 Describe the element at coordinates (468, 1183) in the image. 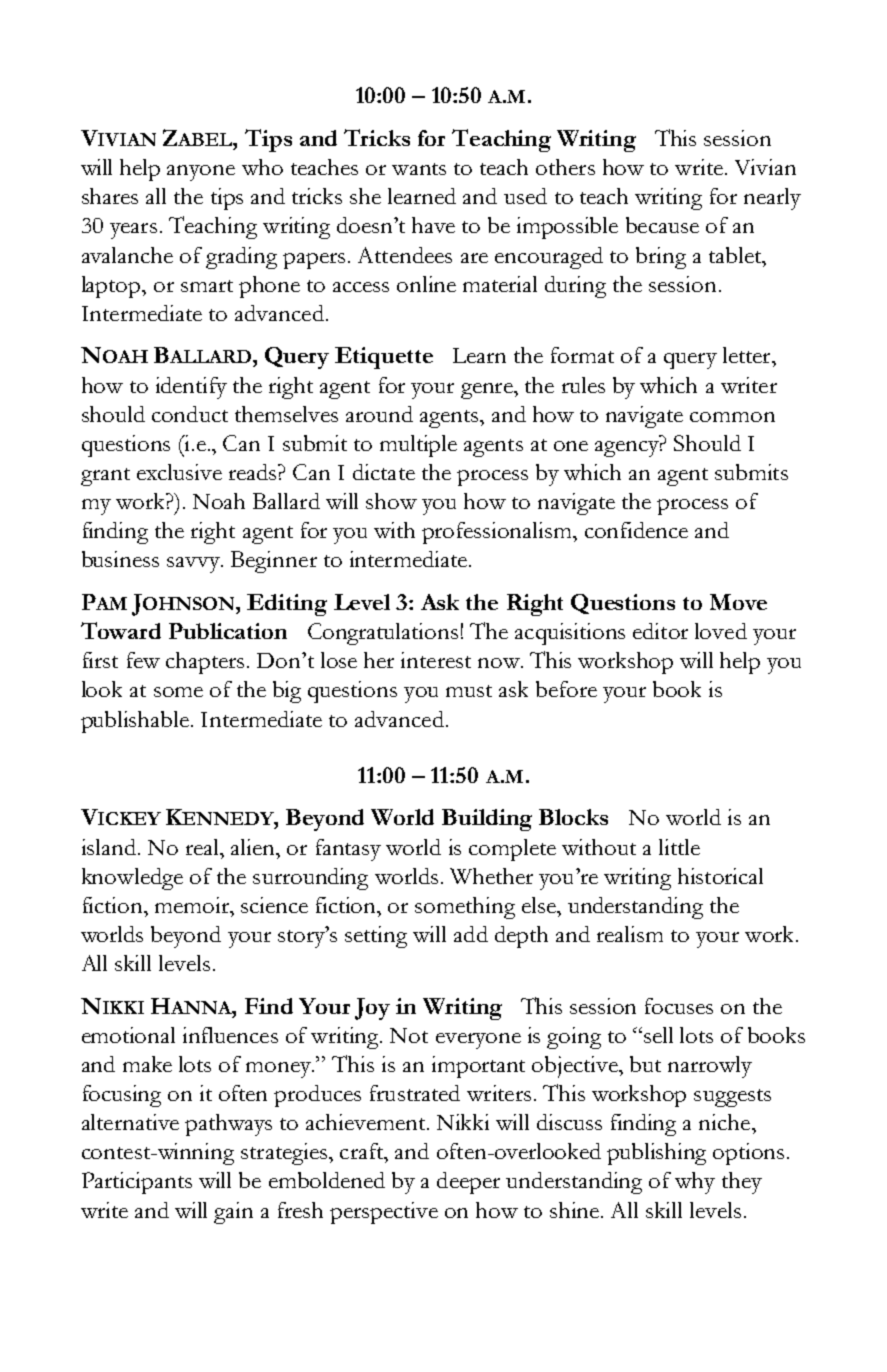

I see `deeper` at that location.
